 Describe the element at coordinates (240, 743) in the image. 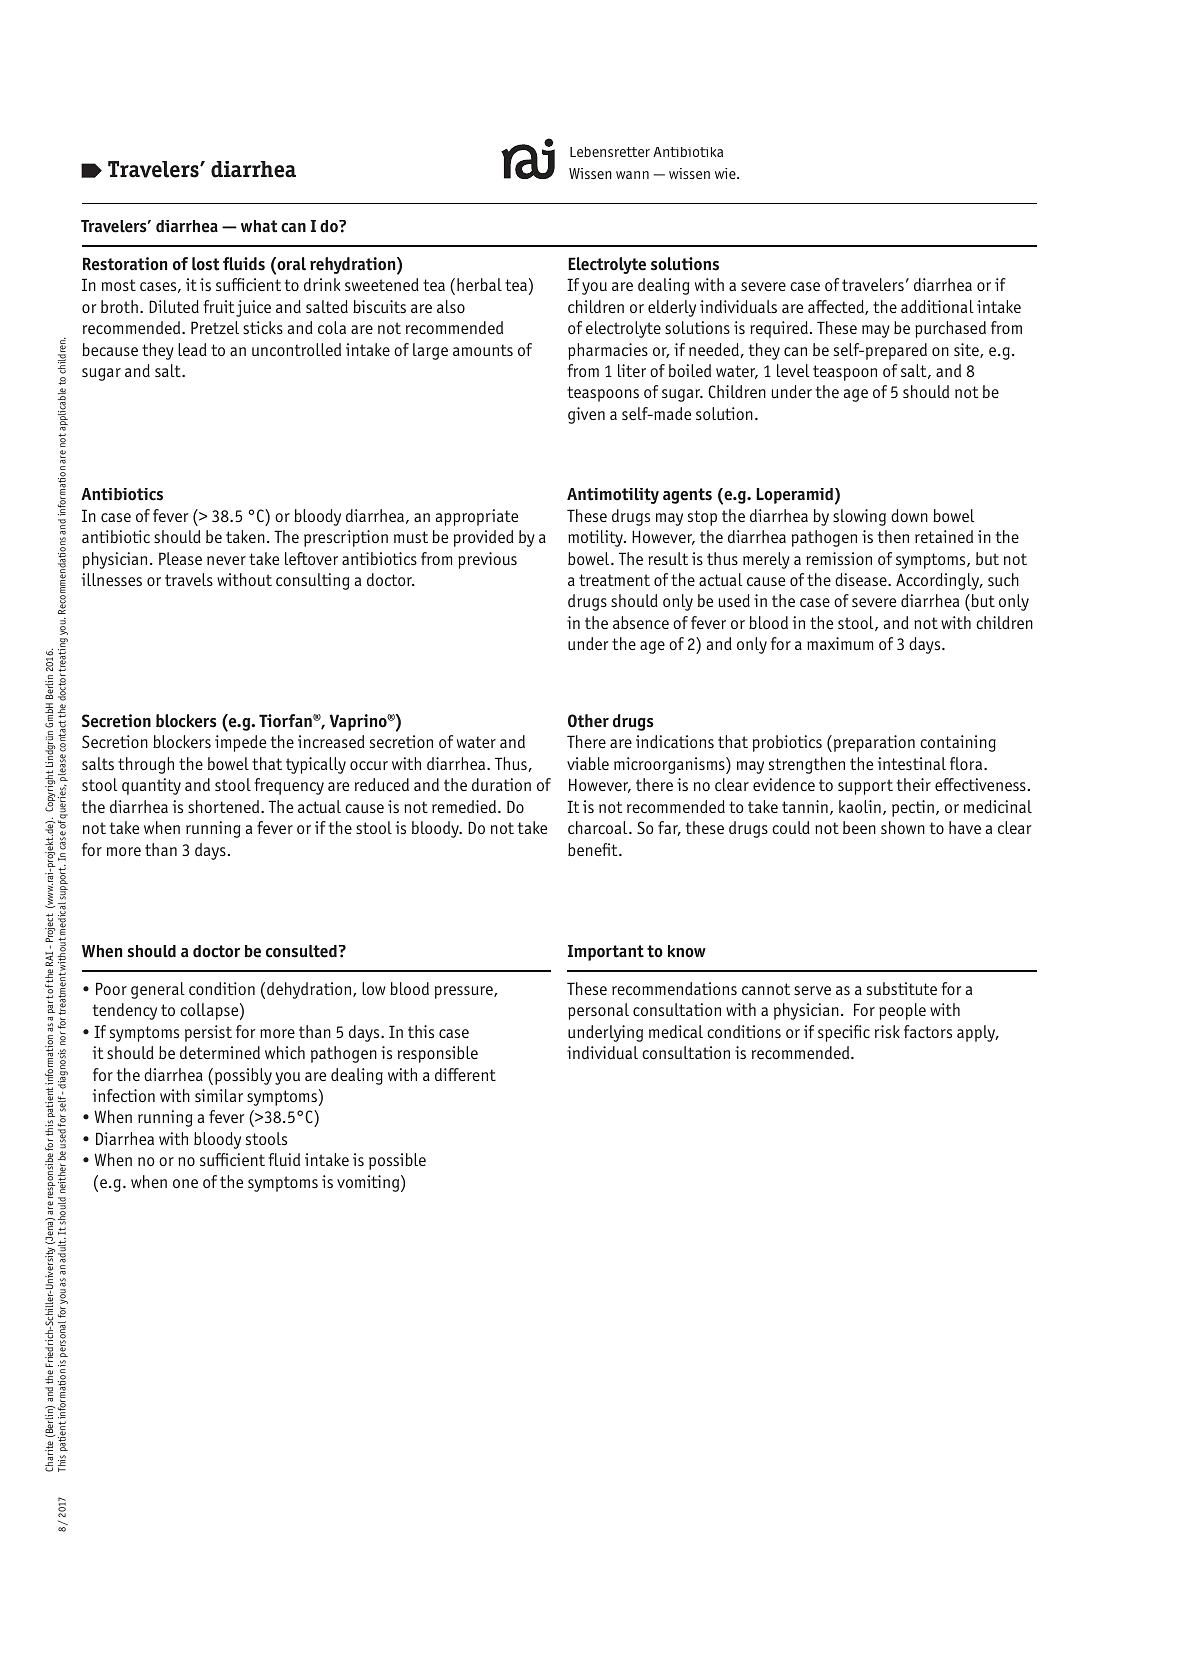

I see `impede` at that location.
